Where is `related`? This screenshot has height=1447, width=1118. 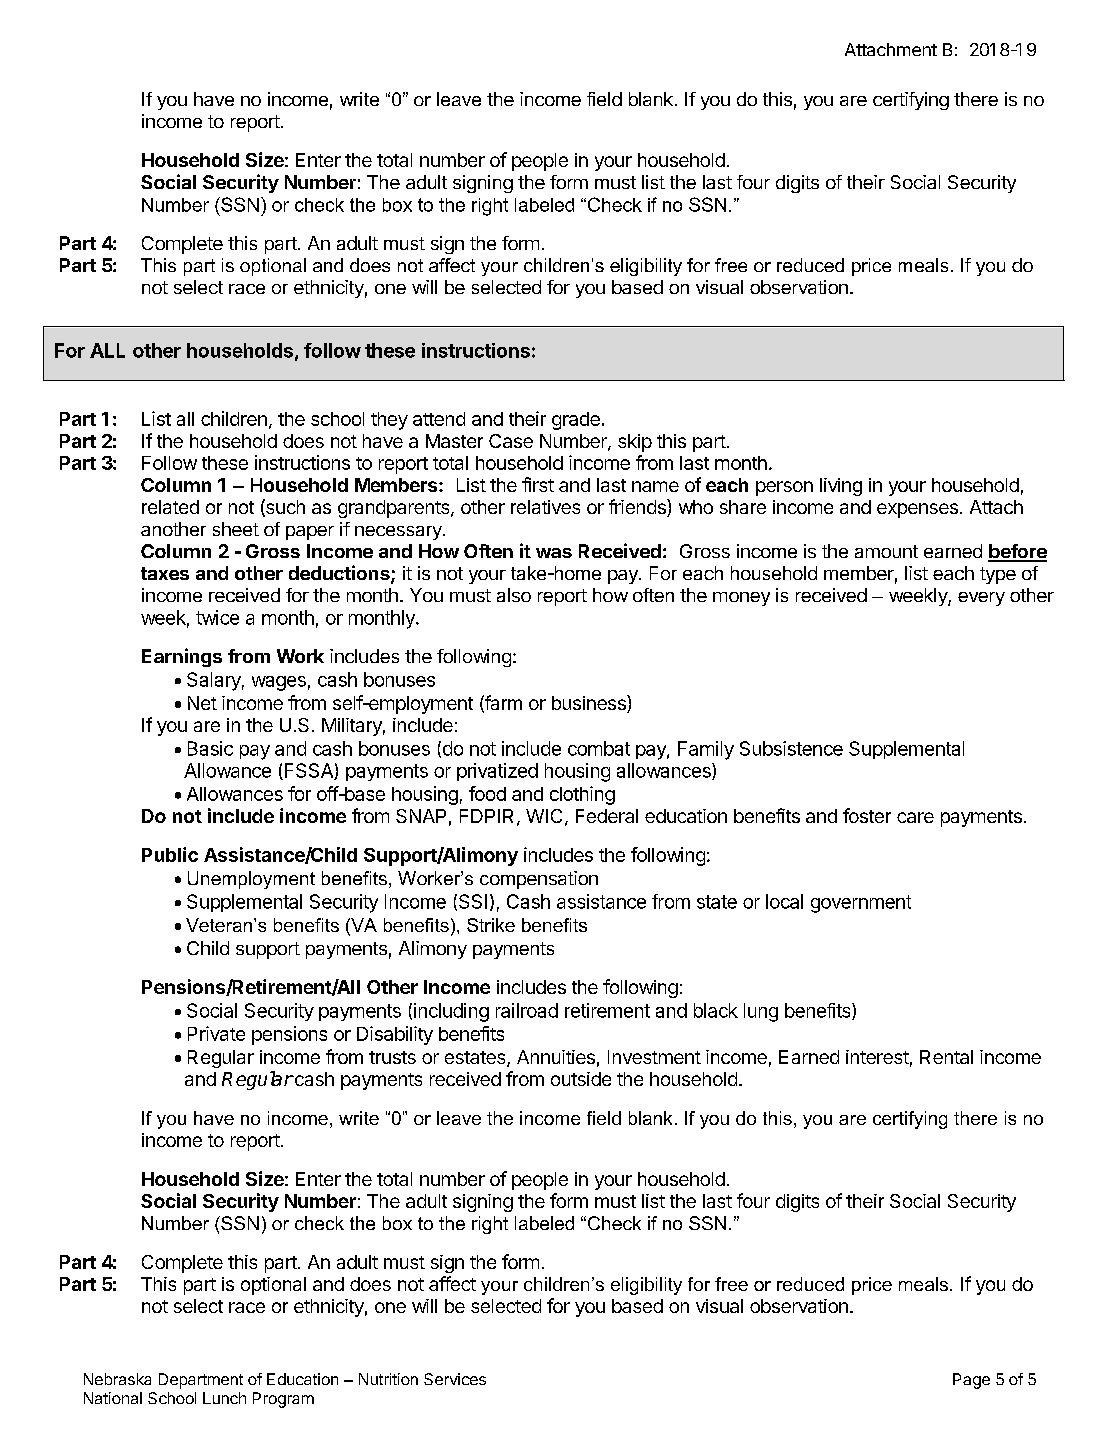
related is located at coordinates (170, 507).
